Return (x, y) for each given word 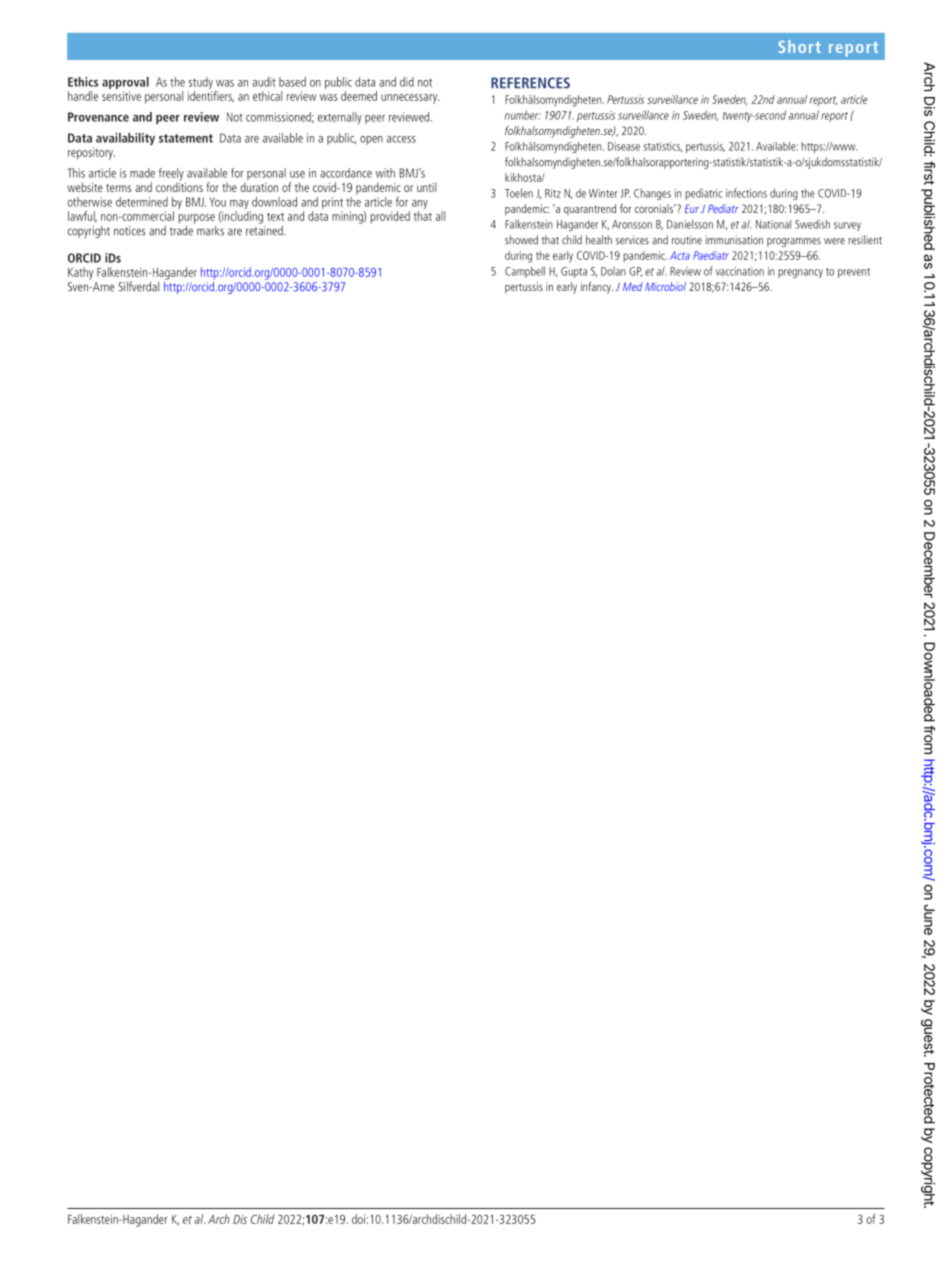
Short (799, 46)
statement (186, 138)
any (420, 206)
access (401, 139)
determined (142, 202)
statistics (663, 147)
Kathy (80, 273)
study (200, 84)
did (407, 82)
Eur (692, 208)
